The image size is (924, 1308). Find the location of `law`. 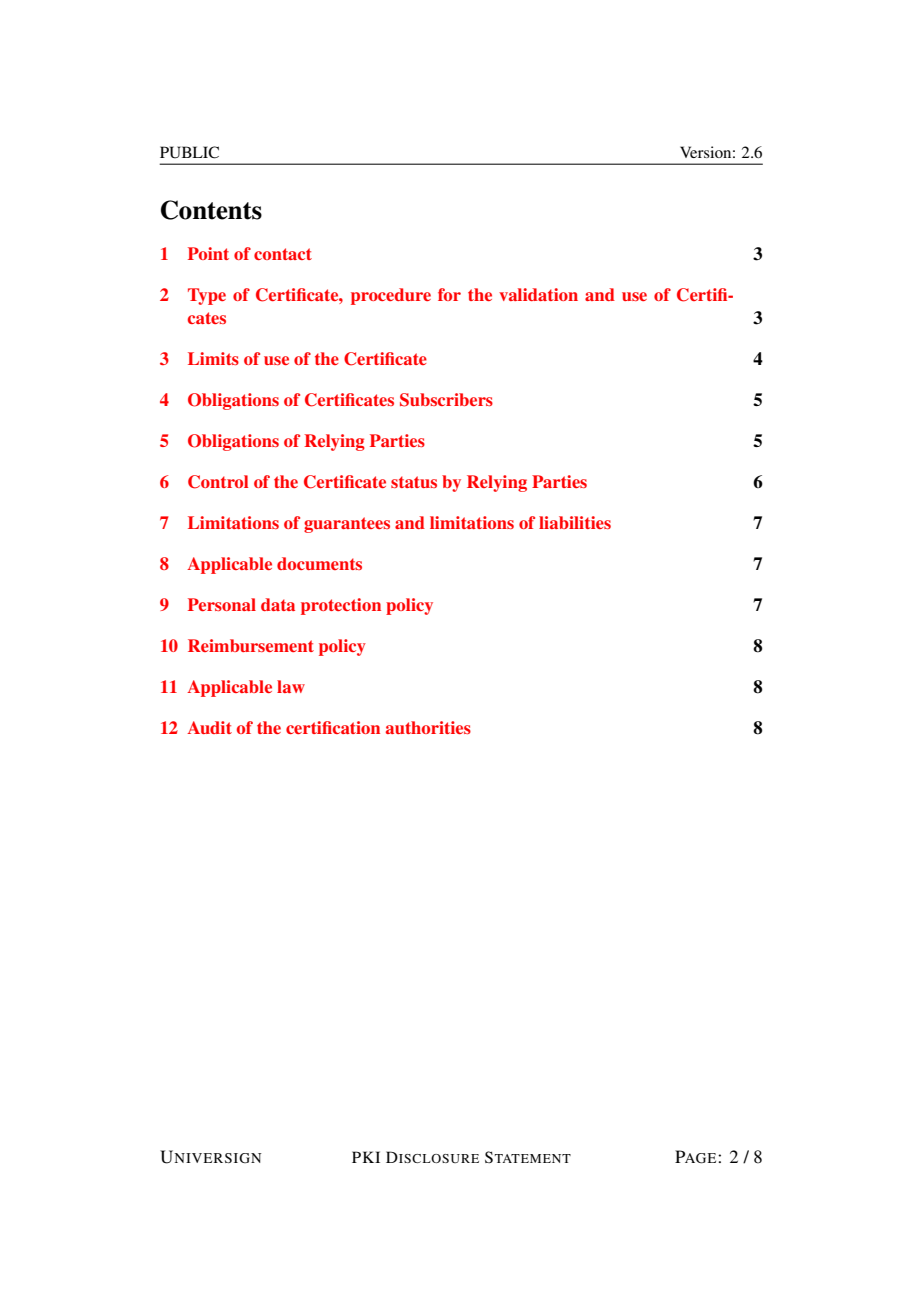

law is located at coordinates (291, 686).
